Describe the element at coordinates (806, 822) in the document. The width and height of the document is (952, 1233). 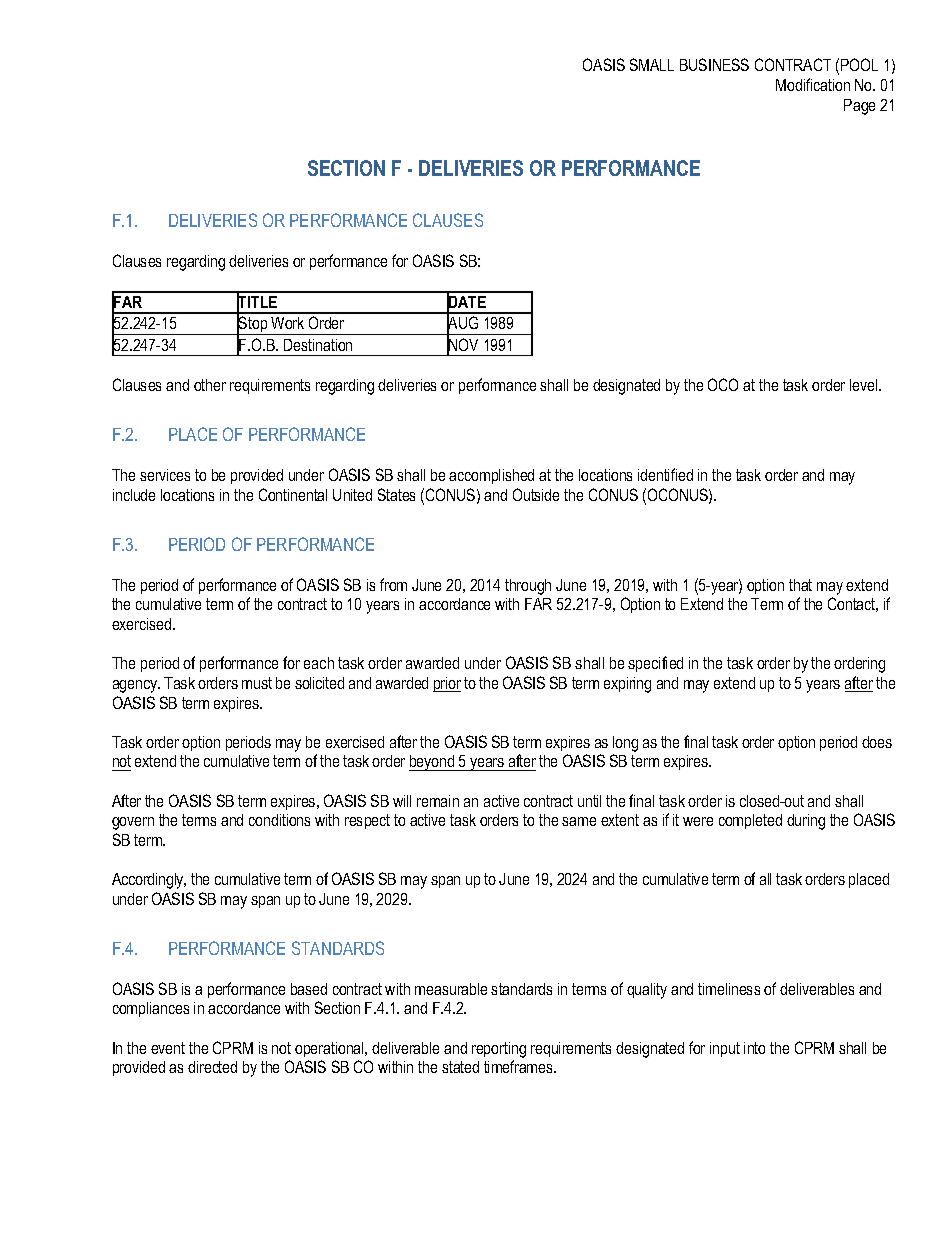
I see `during` at that location.
